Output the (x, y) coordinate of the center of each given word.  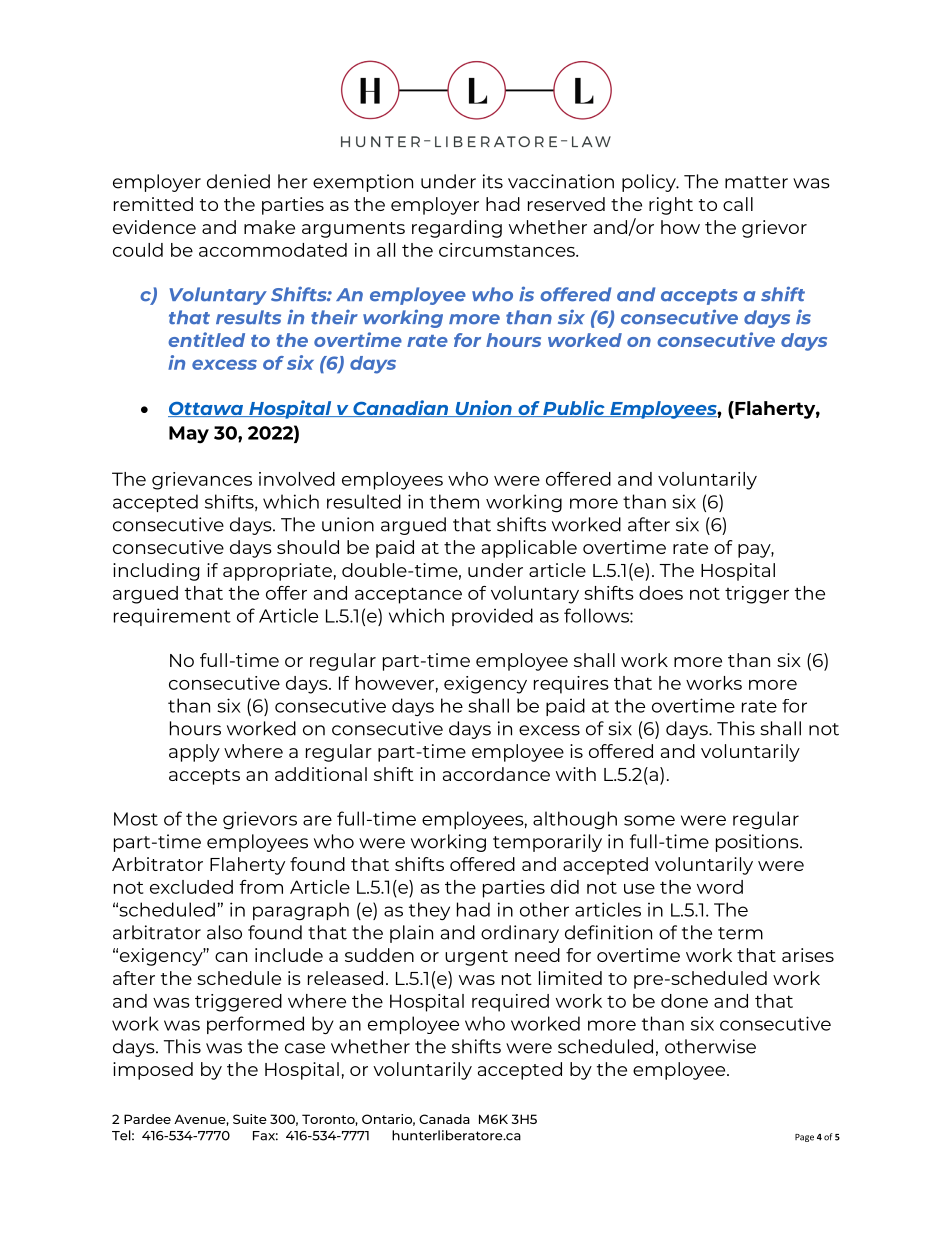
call (738, 204)
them (454, 501)
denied (238, 181)
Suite (250, 1119)
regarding (457, 229)
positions (758, 843)
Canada (444, 1119)
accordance (496, 774)
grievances (202, 481)
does (661, 593)
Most (136, 819)
